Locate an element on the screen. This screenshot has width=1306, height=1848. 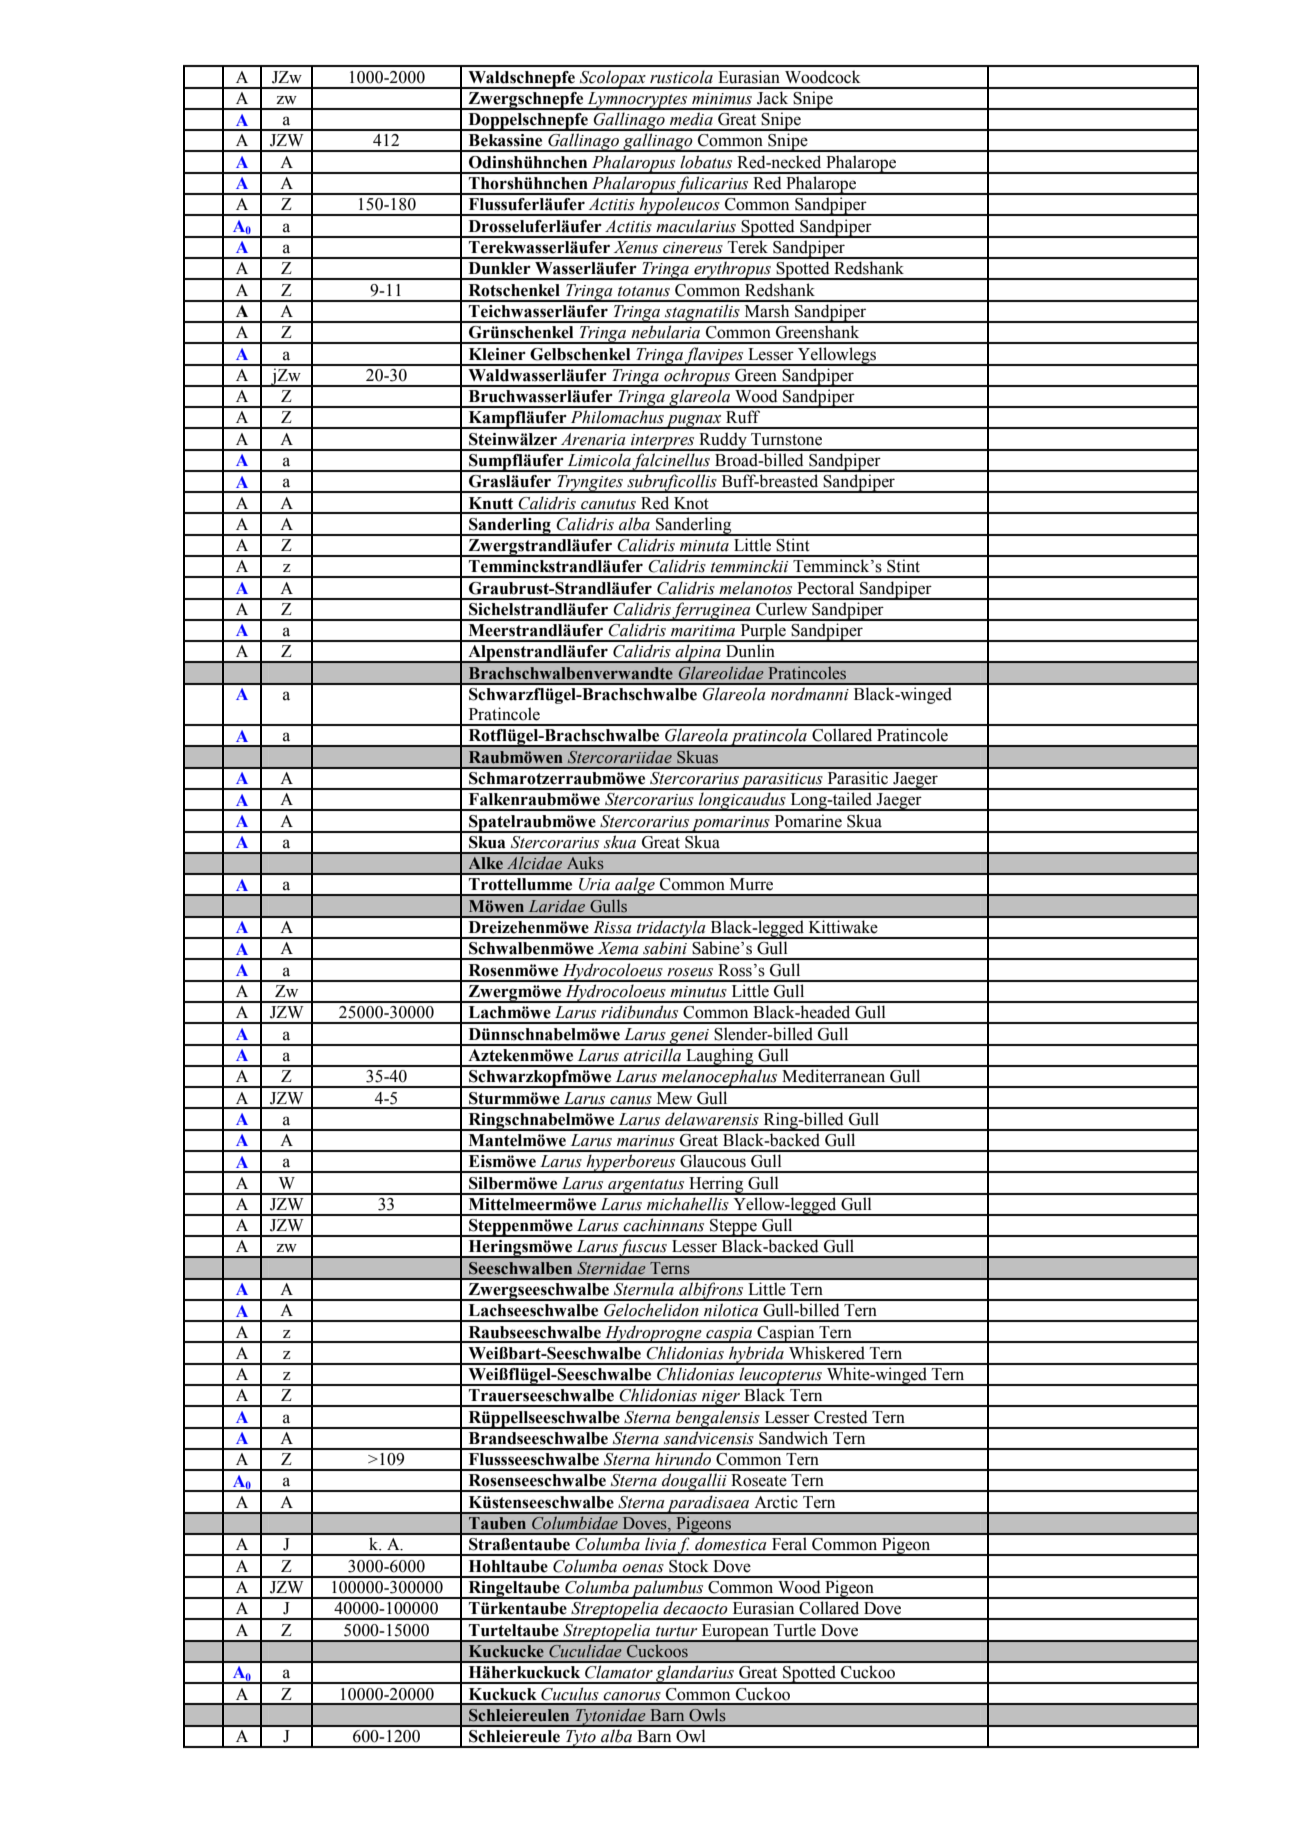
Ruddy is located at coordinates (723, 441).
